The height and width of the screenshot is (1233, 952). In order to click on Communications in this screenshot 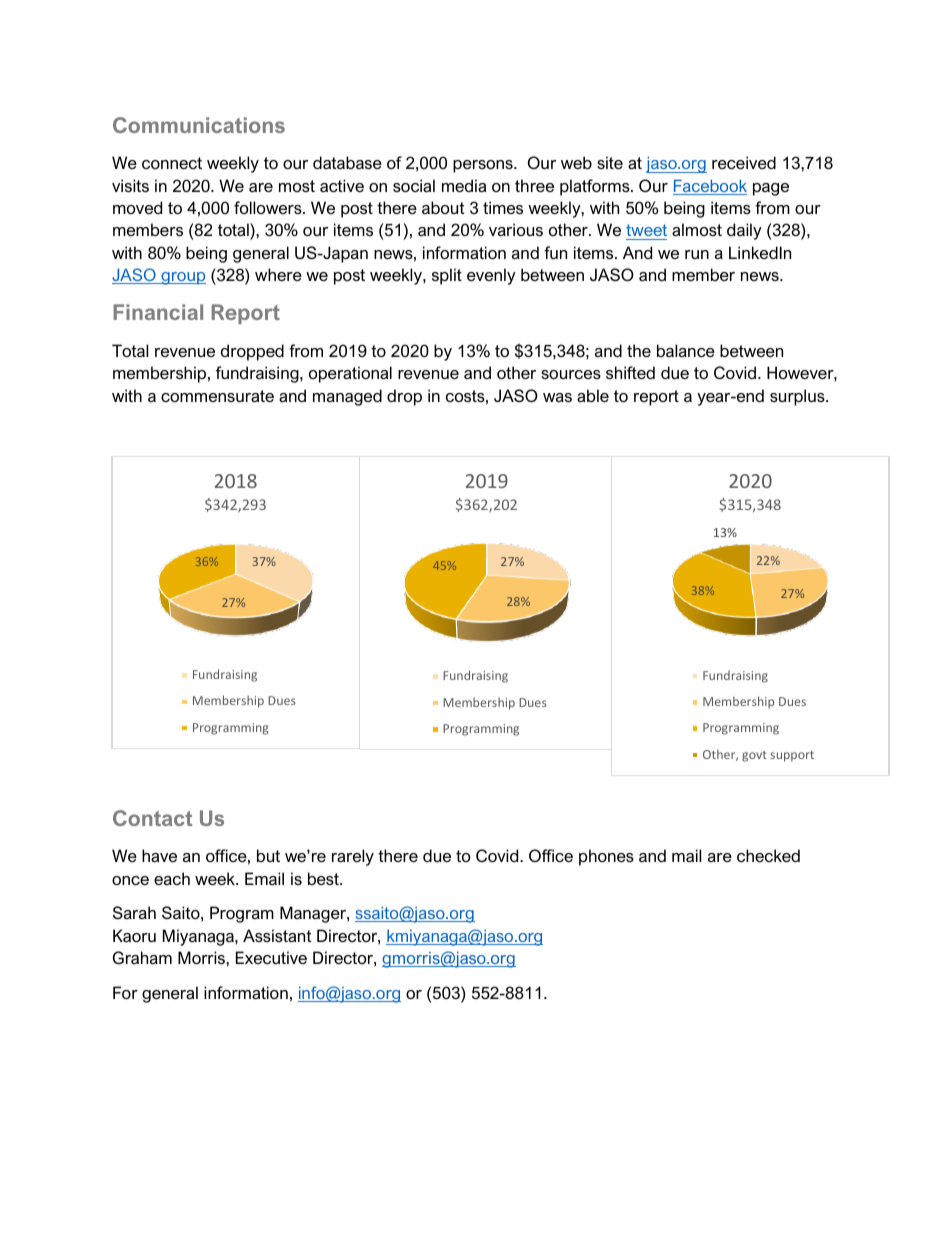, I will do `click(199, 125)`.
